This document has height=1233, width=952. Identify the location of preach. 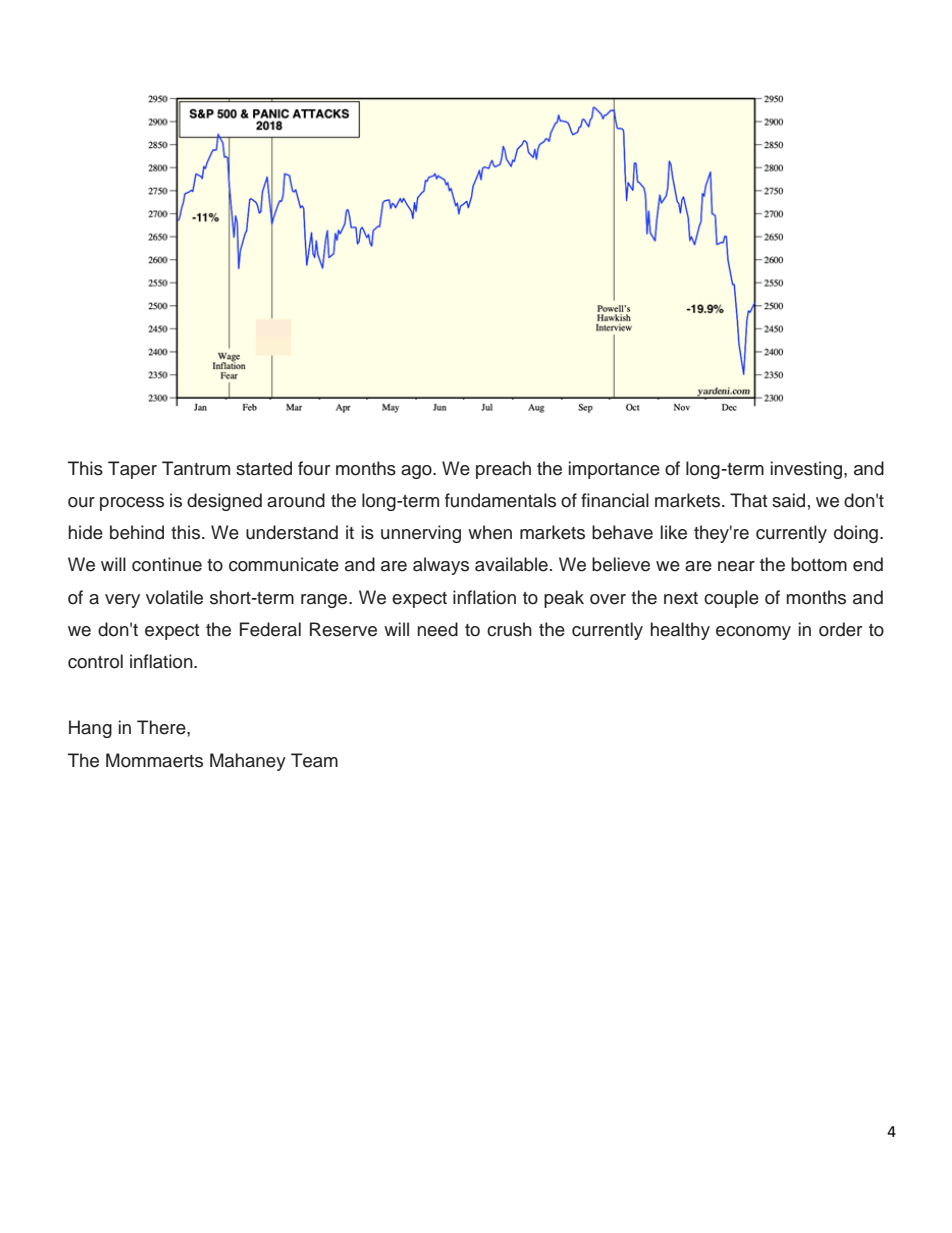
(503, 470).
